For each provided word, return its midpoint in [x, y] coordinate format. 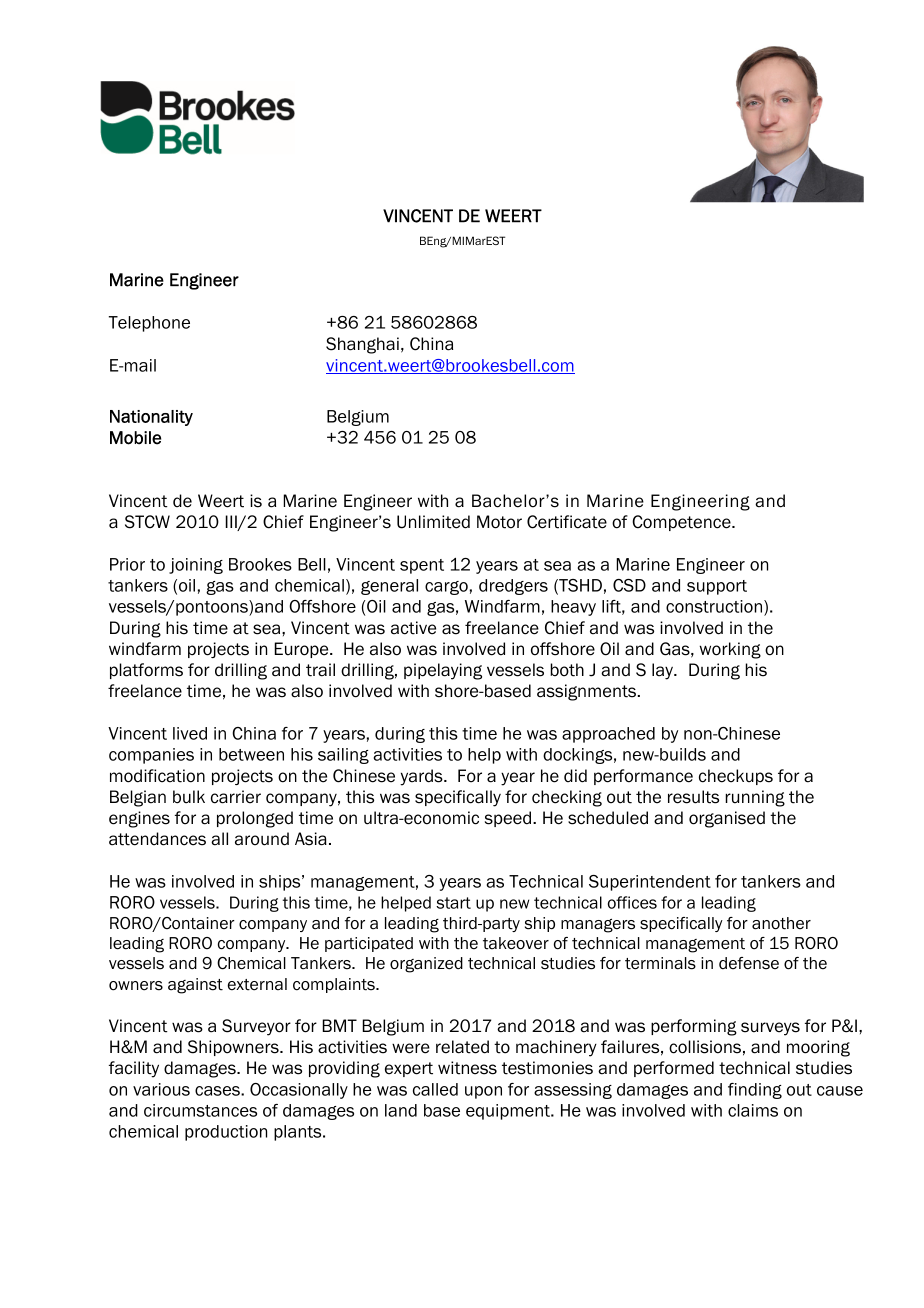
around [262, 839]
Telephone [149, 324]
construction [715, 608]
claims [753, 1110]
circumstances [200, 1110]
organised [727, 819]
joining [196, 566]
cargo [446, 588]
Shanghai [362, 345]
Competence [682, 523]
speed [509, 819]
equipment [509, 1112]
